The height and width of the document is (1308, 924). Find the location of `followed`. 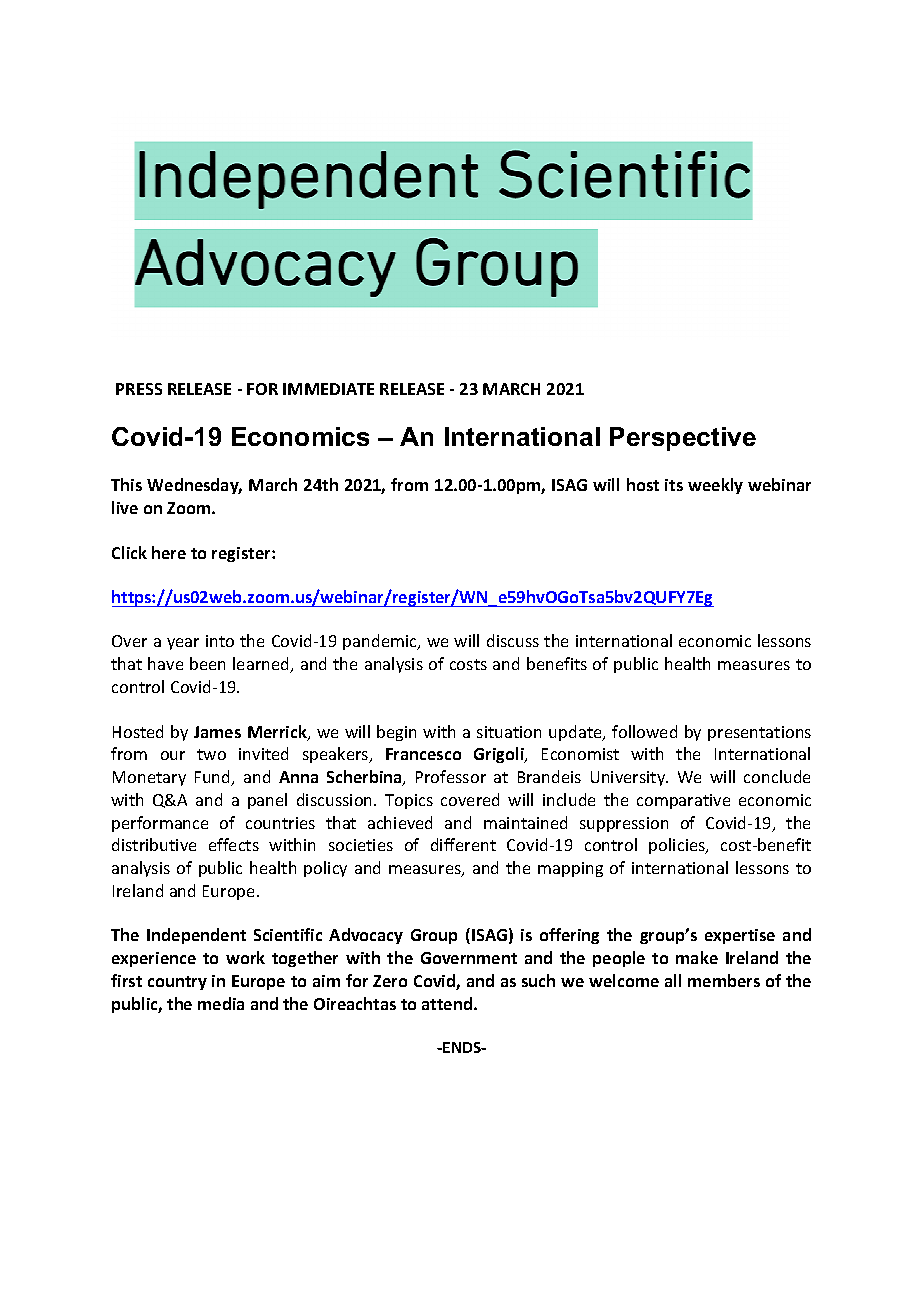

followed is located at coordinates (644, 731).
